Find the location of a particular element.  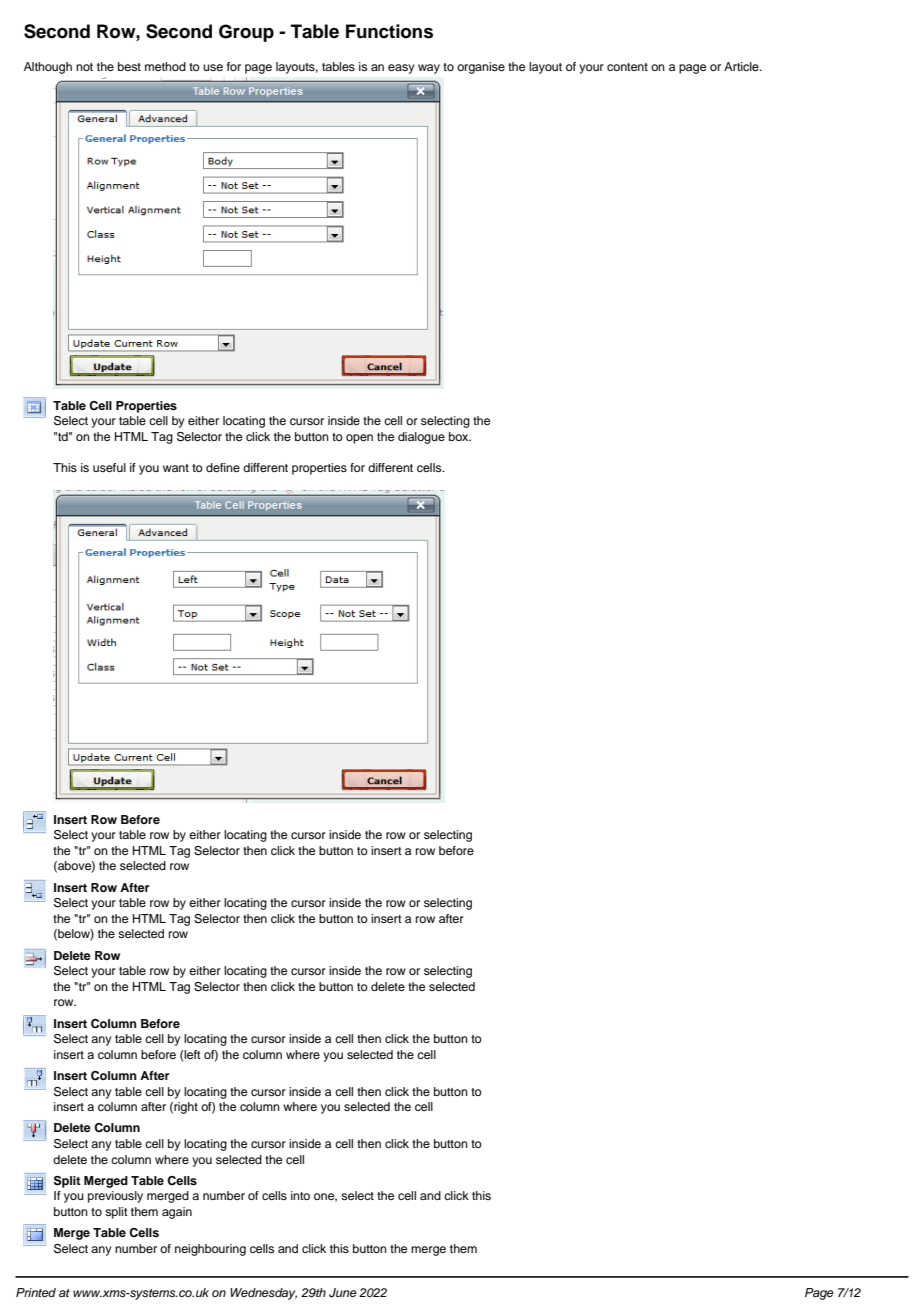

open is located at coordinates (359, 439).
